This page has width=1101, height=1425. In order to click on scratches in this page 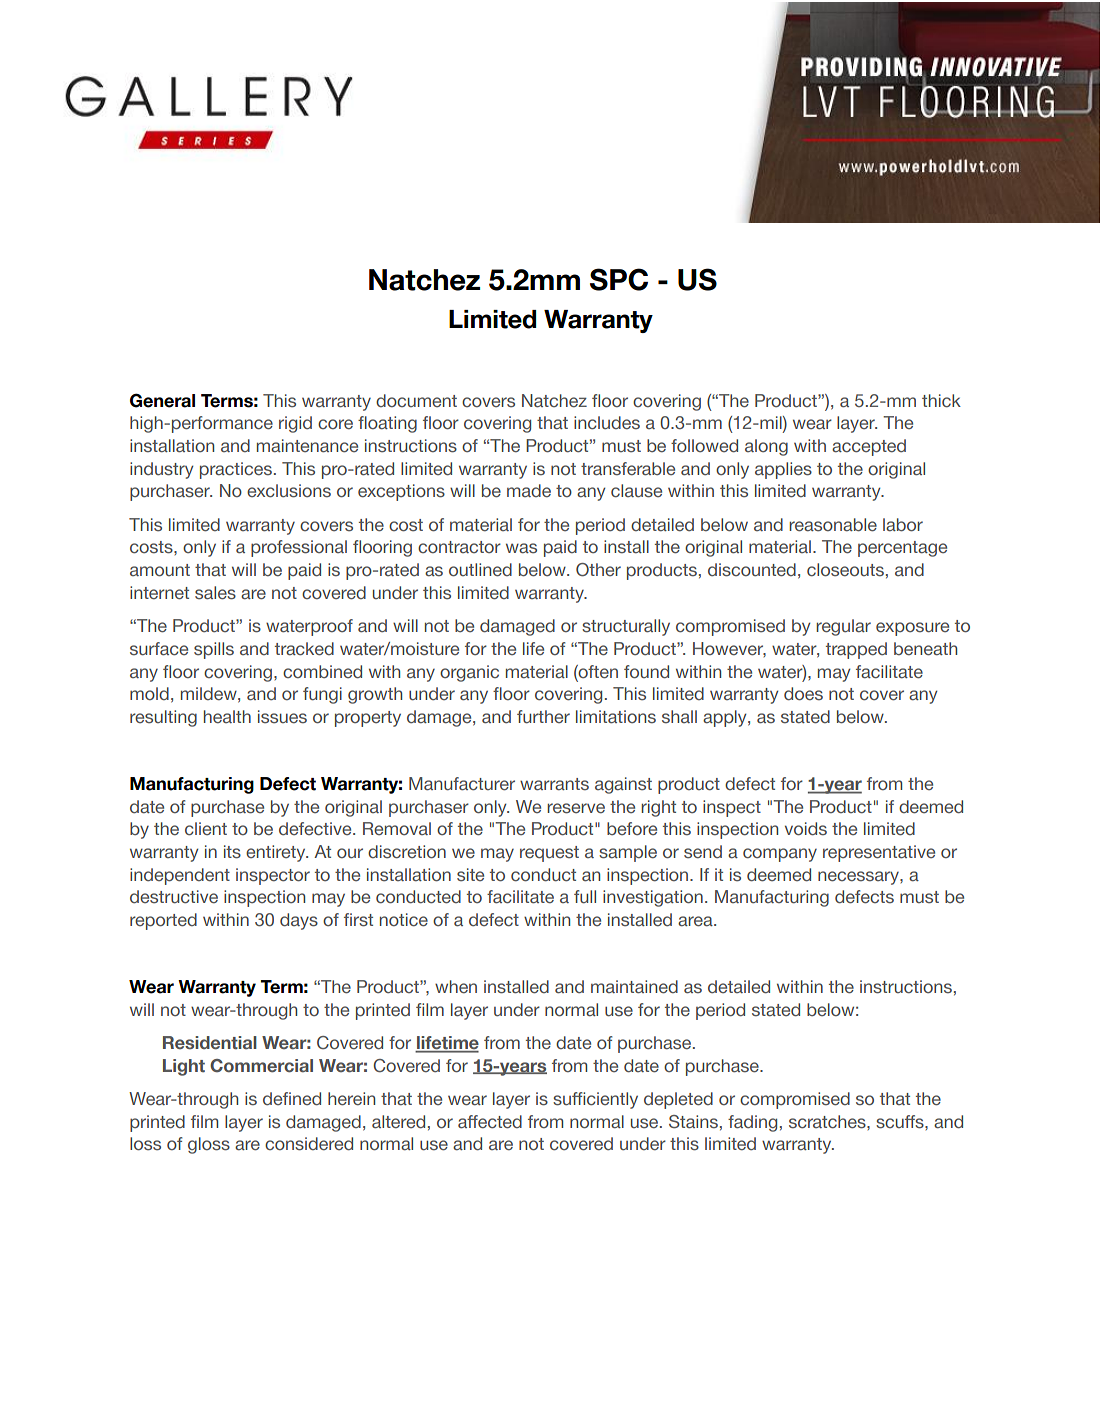, I will do `click(828, 1122)`.
